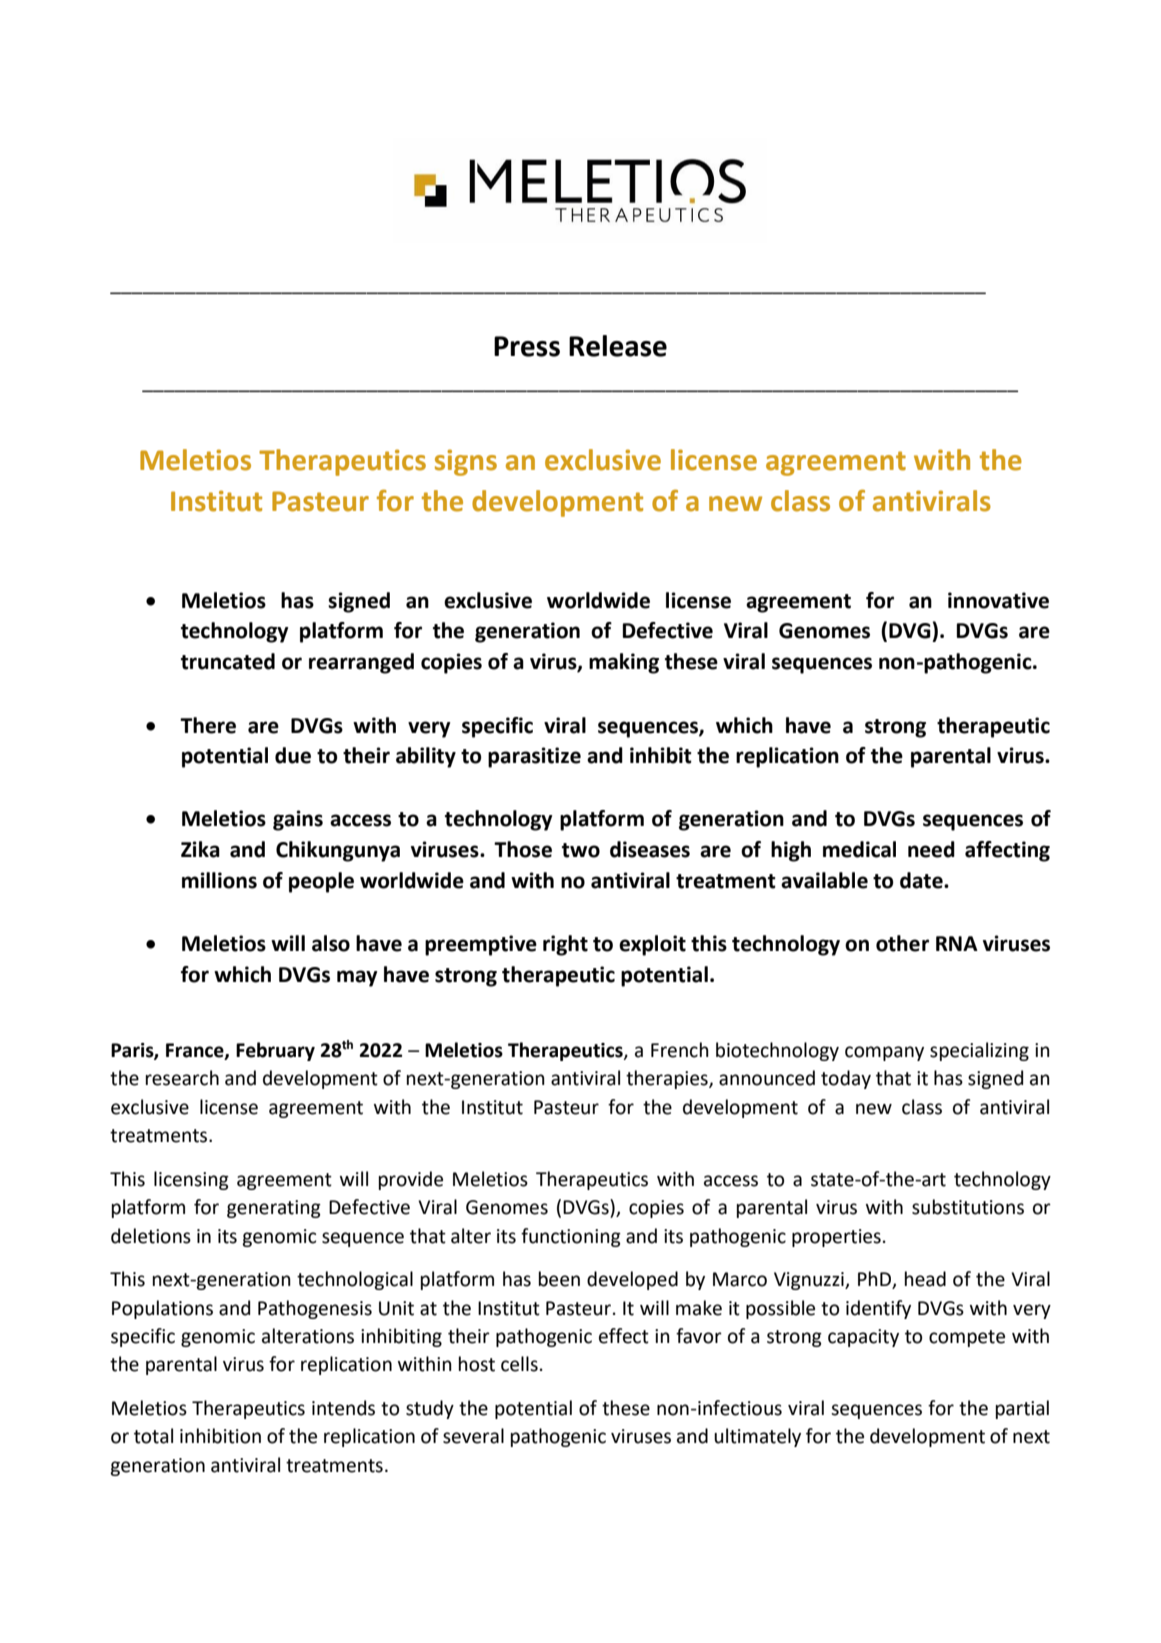 This screenshot has width=1161, height=1643. Describe the element at coordinates (343, 1408) in the screenshot. I see `intends` at that location.
